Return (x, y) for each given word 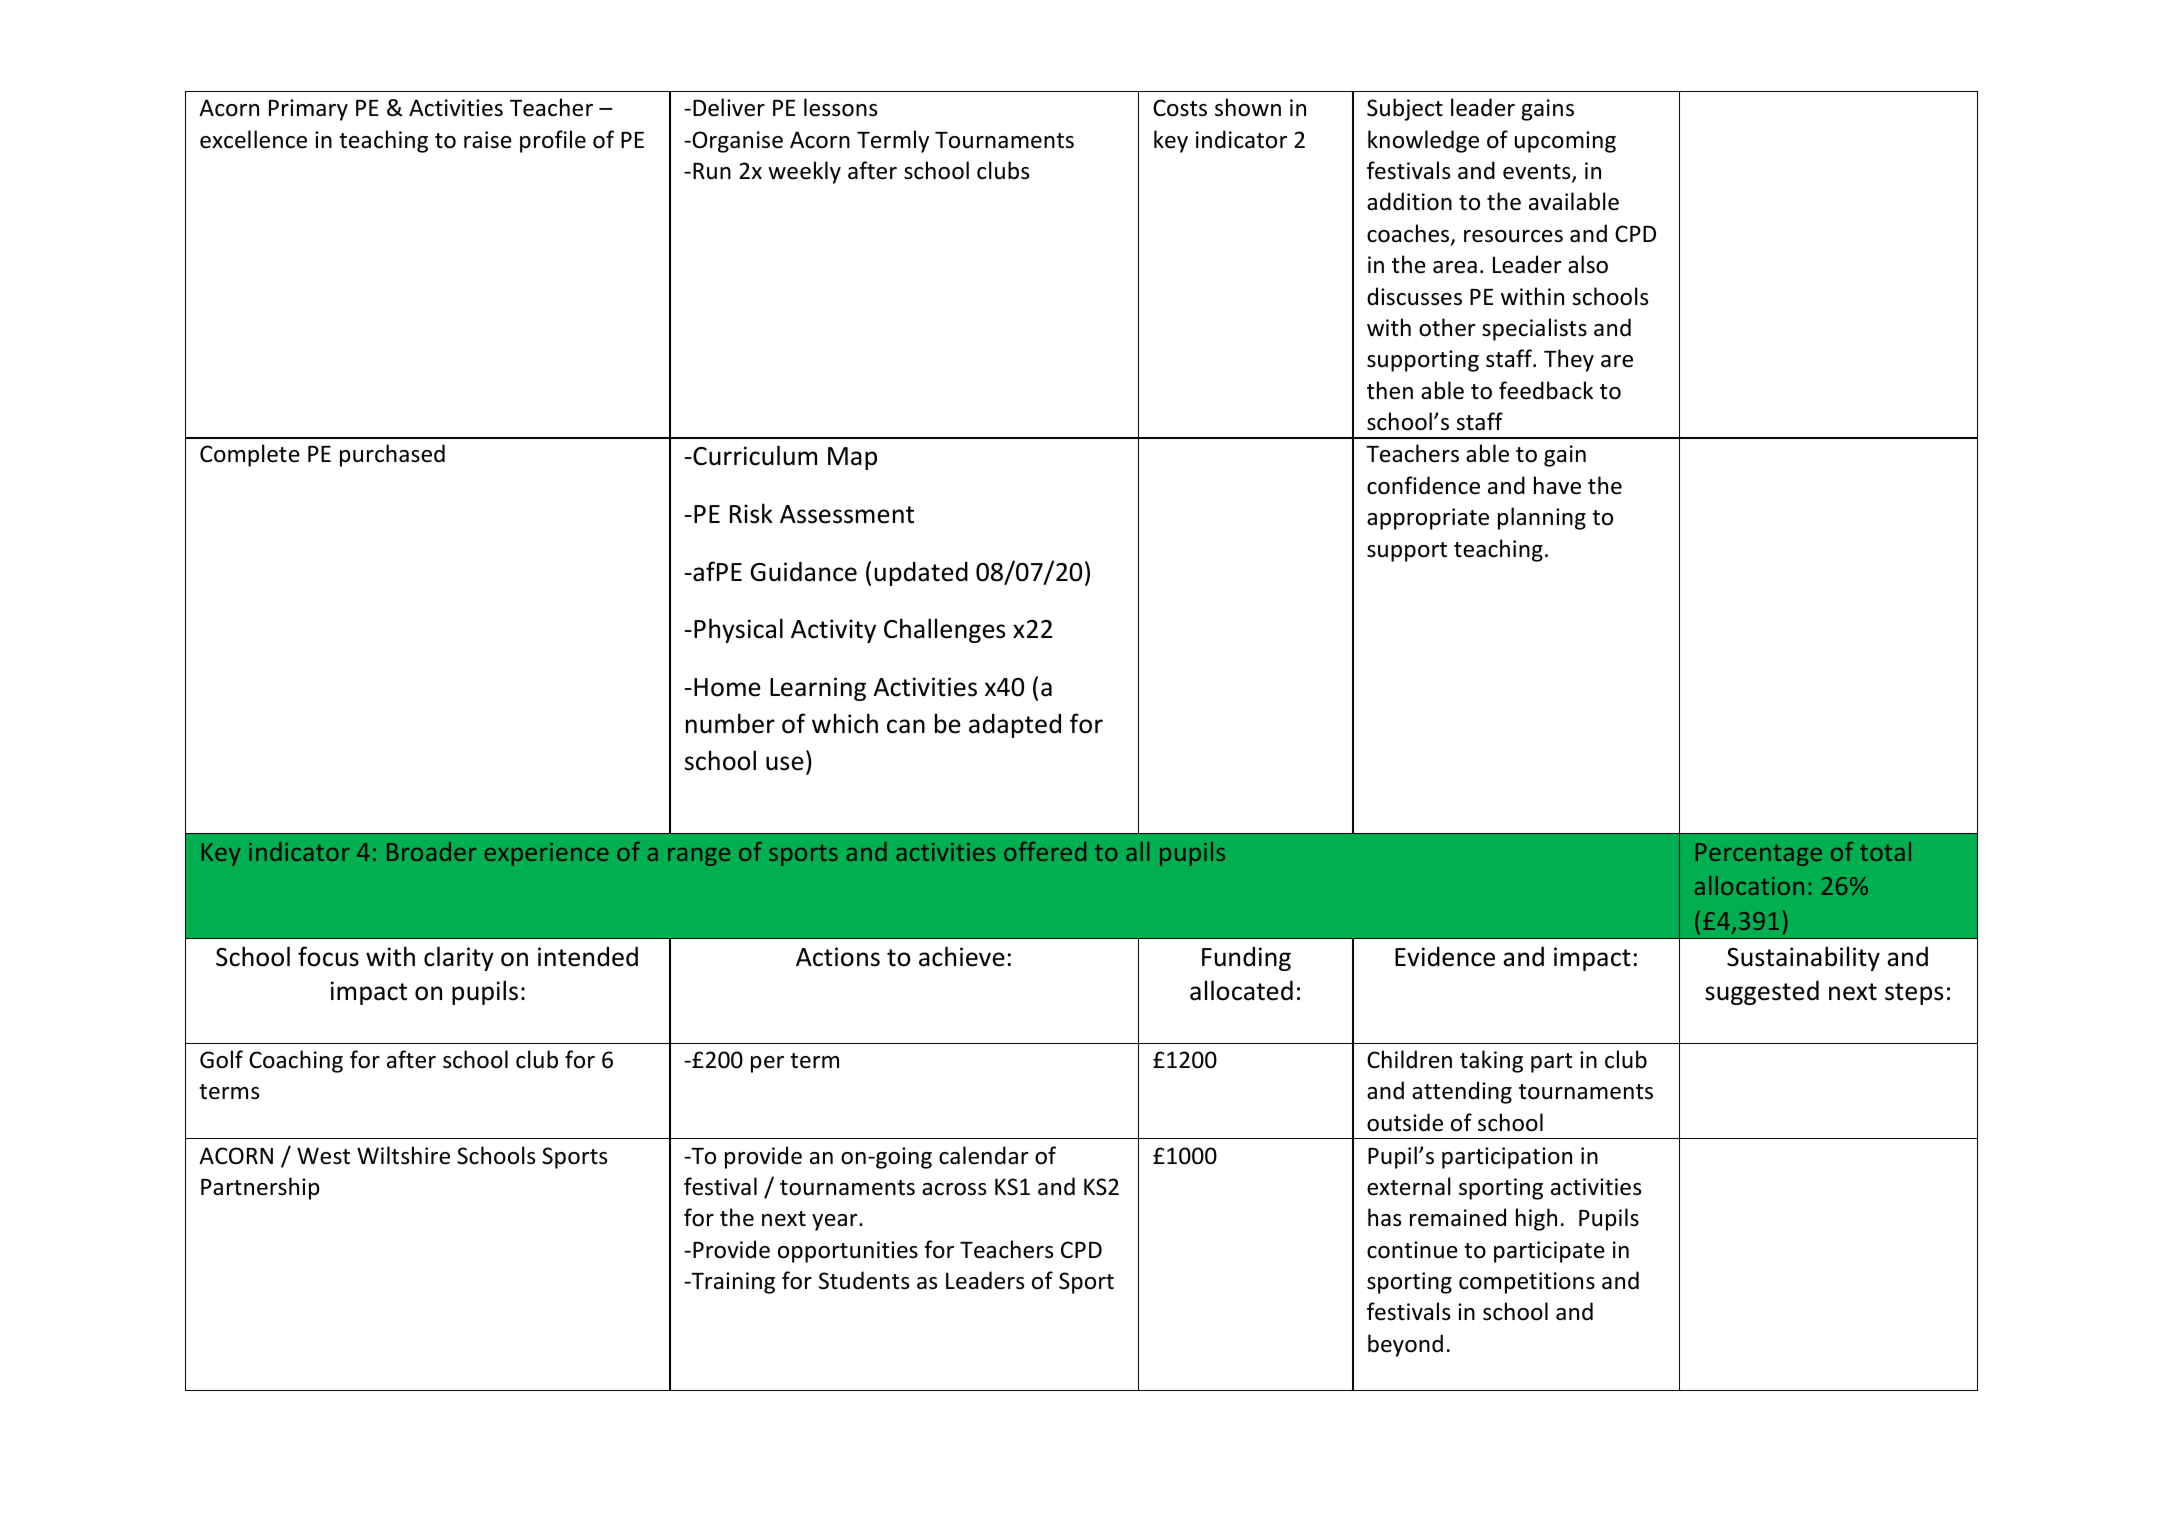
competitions (1527, 1283)
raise (488, 140)
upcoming (1565, 142)
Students (864, 1280)
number (730, 723)
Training (732, 1283)
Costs (1180, 108)
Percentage (1759, 854)
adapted (1015, 726)
